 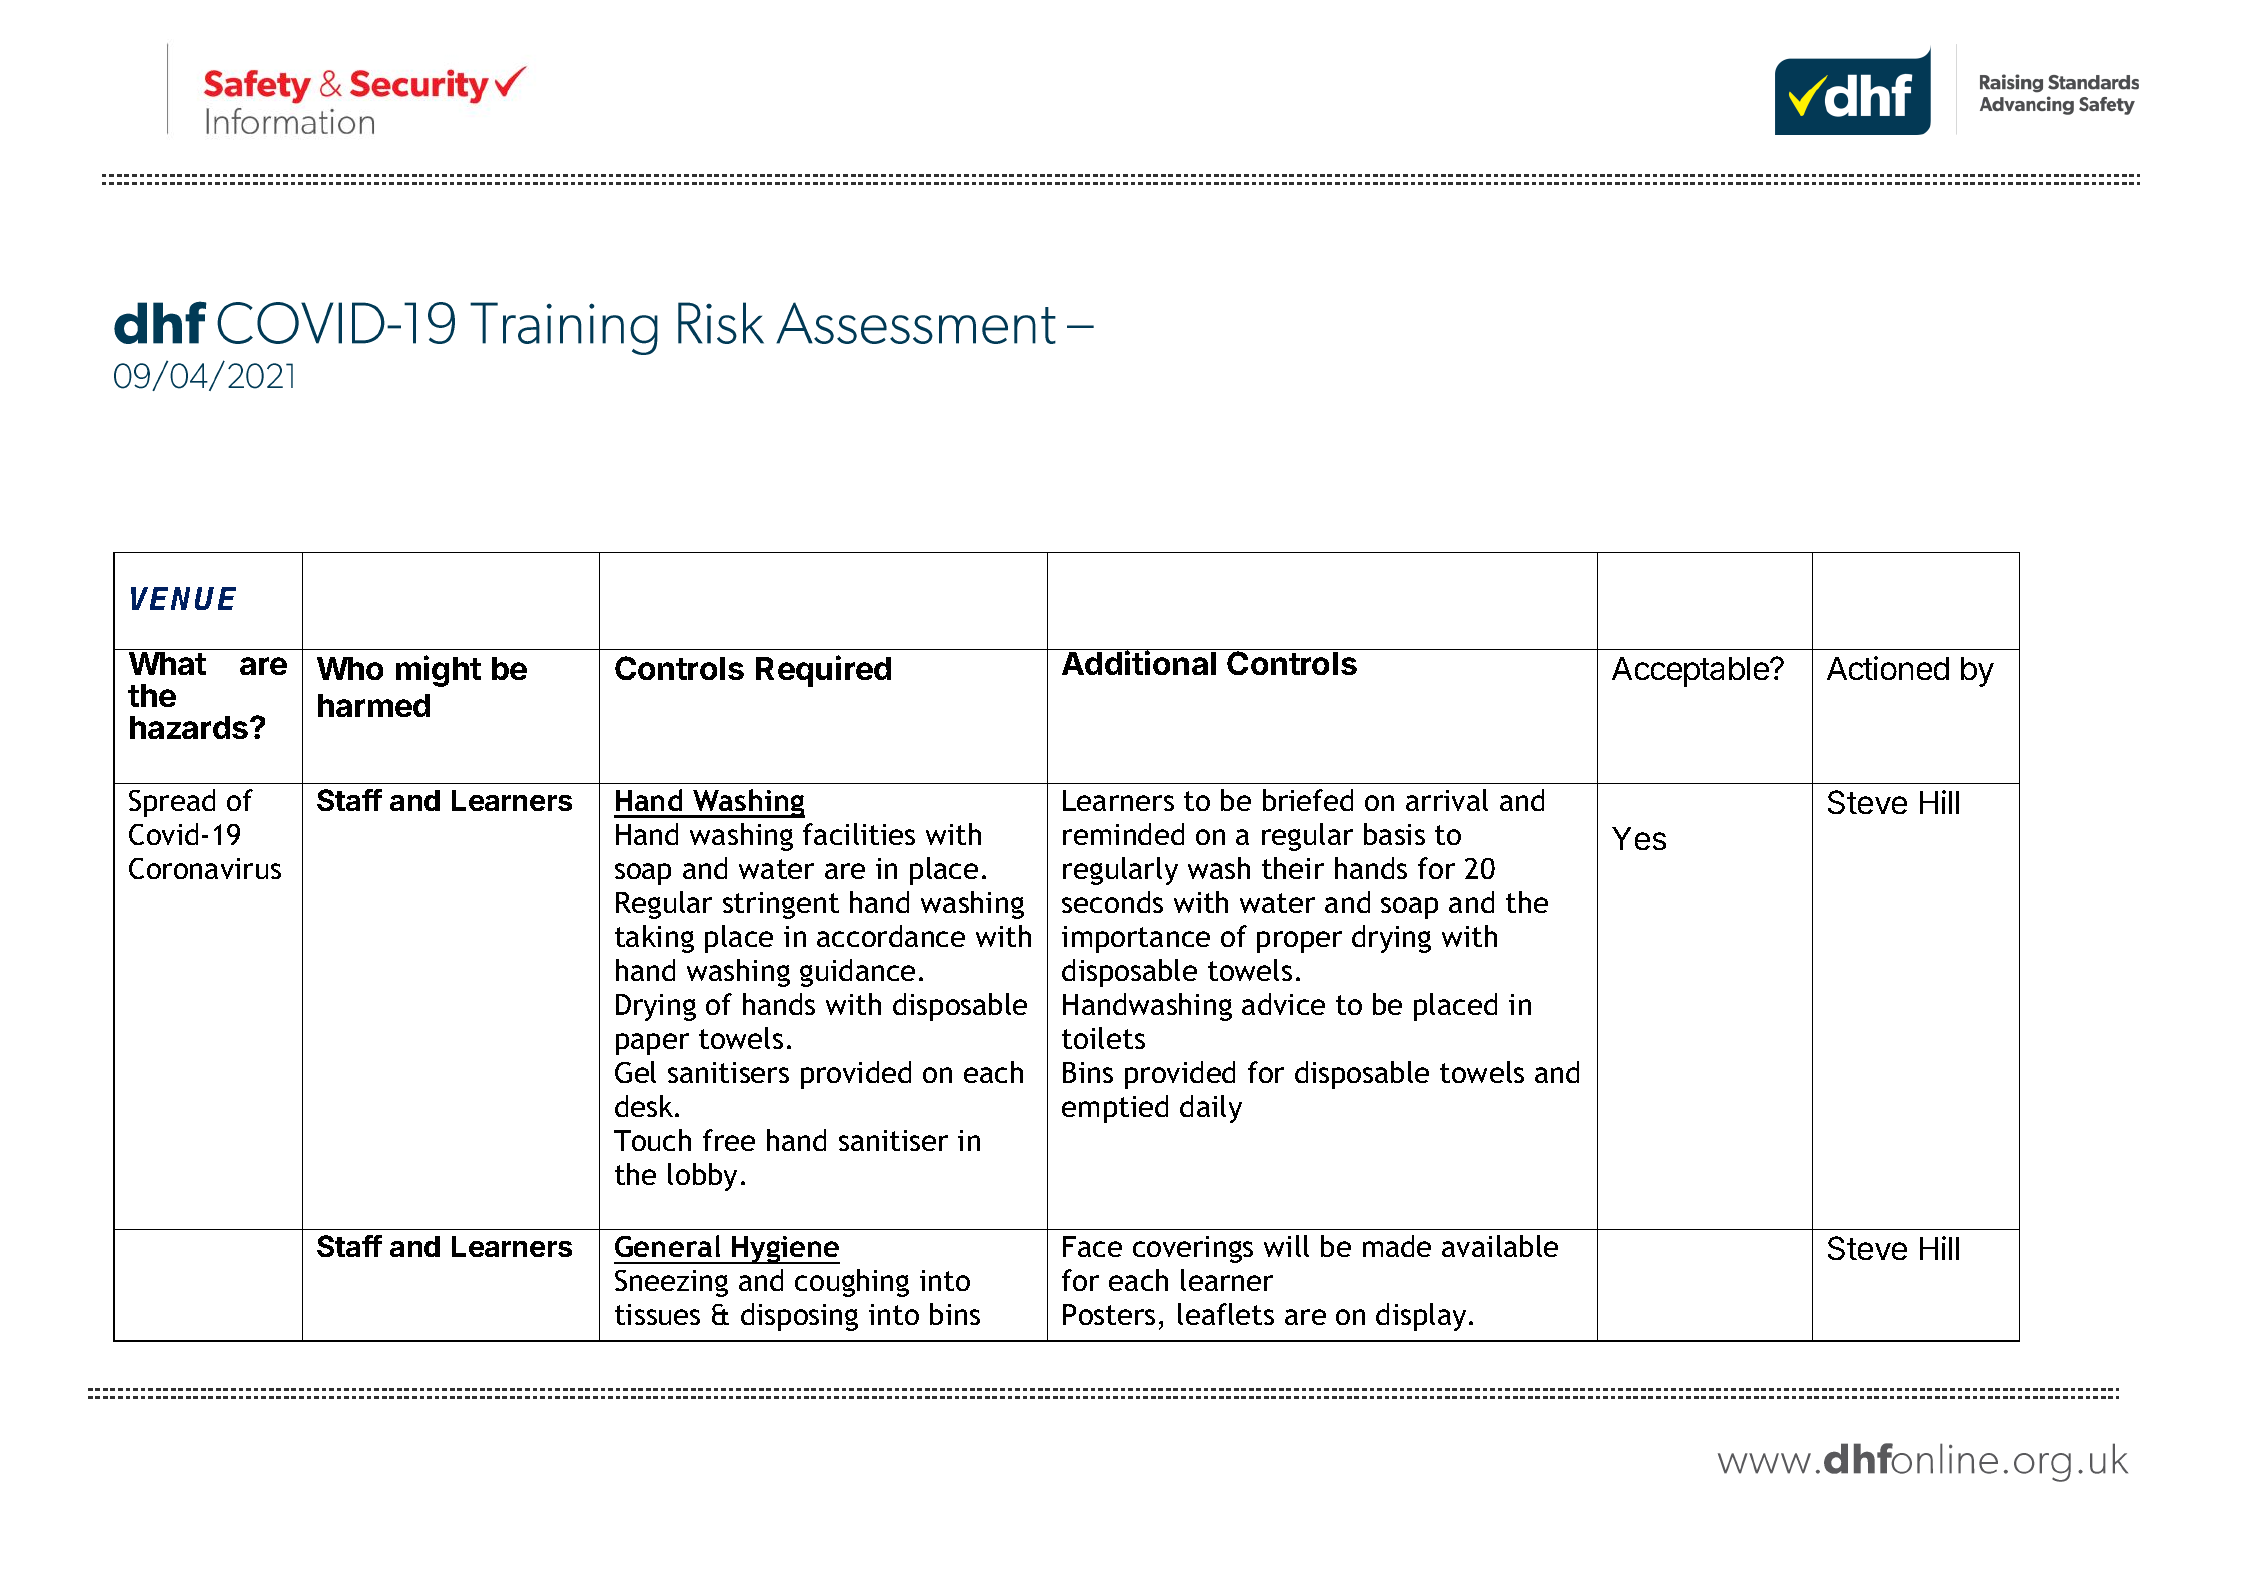 I want to click on tissues, so click(x=657, y=1314).
